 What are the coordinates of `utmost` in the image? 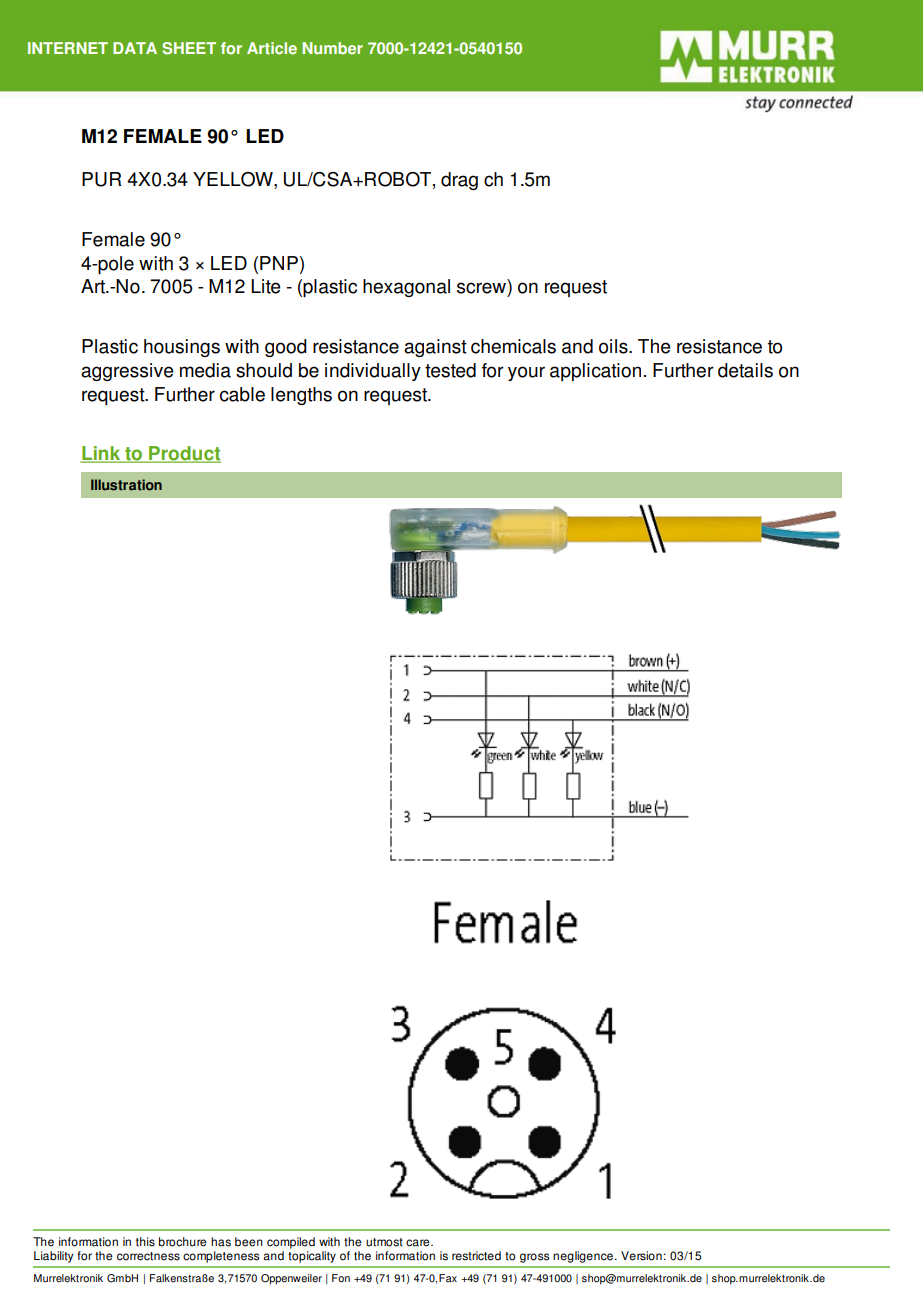 It's located at (384, 1242).
